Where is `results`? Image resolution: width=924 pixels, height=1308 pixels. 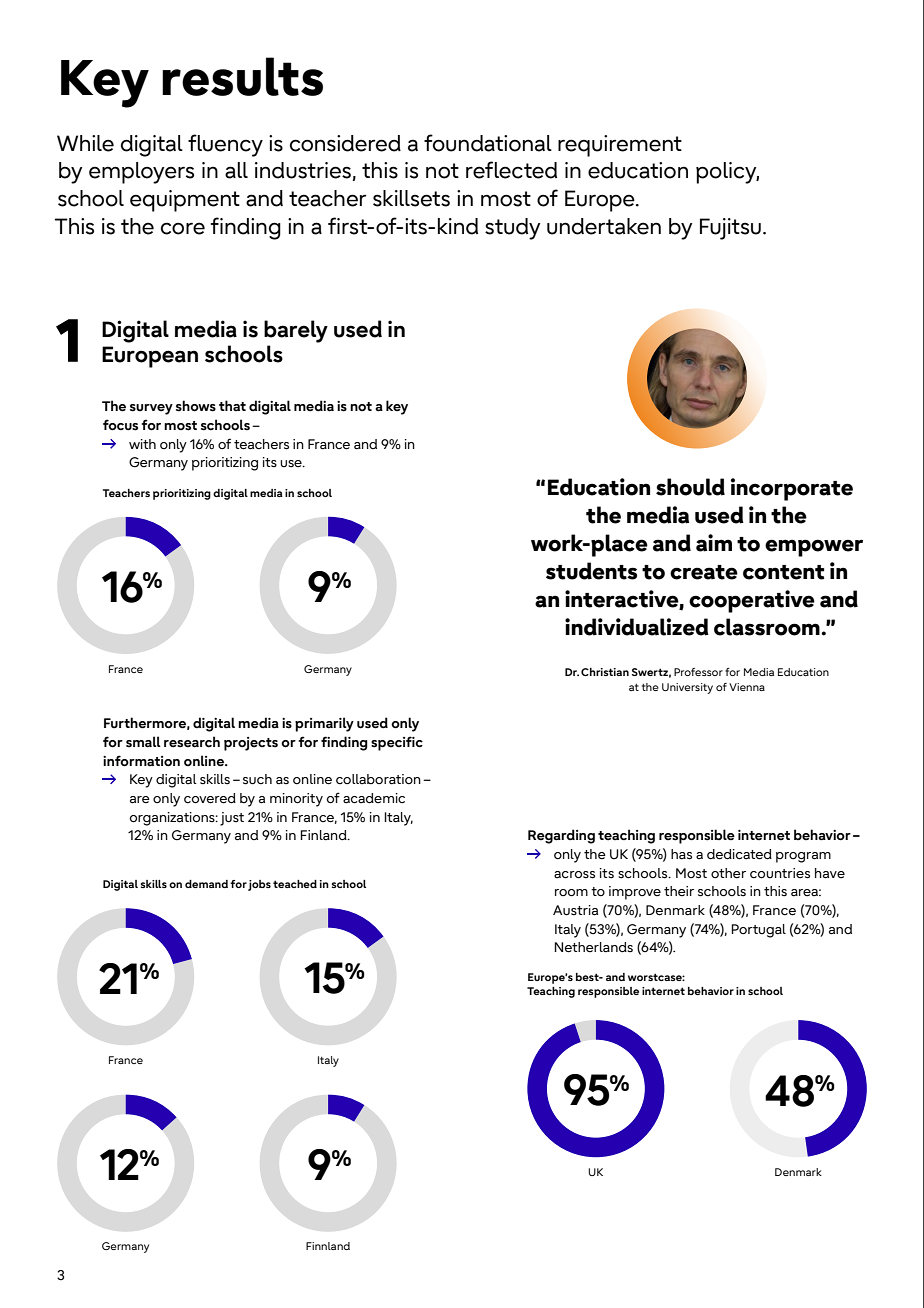
results is located at coordinates (242, 76).
